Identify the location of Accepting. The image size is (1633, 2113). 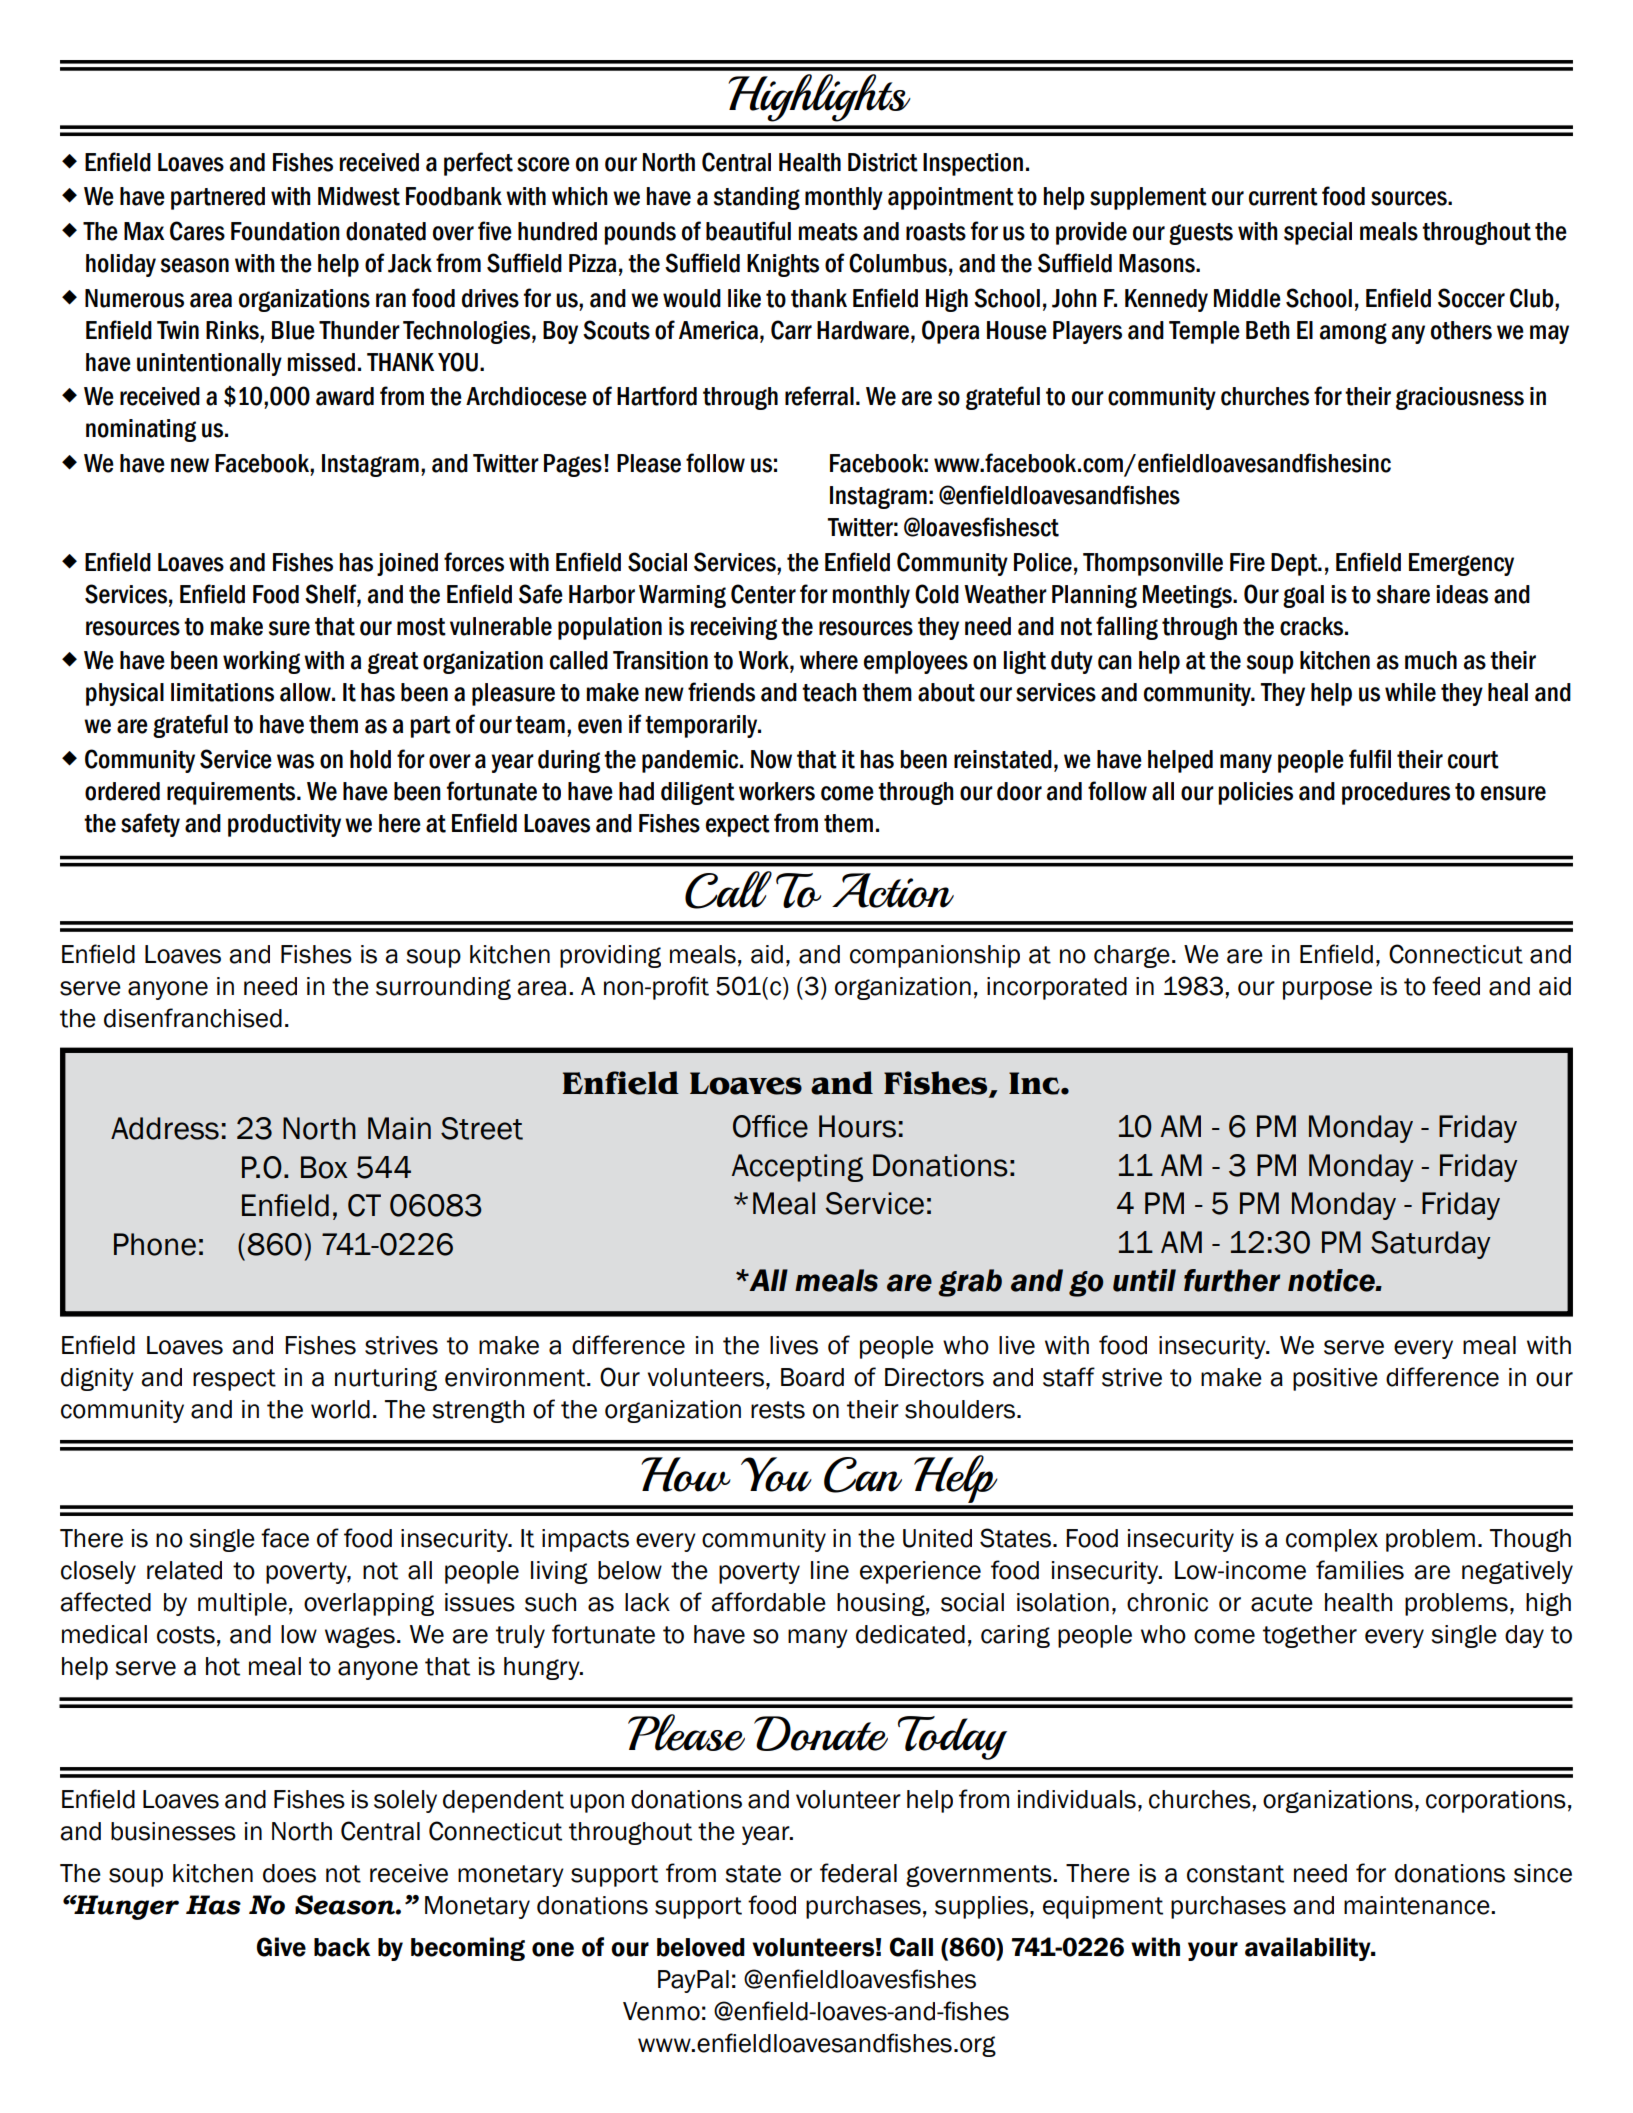
(797, 1168).
